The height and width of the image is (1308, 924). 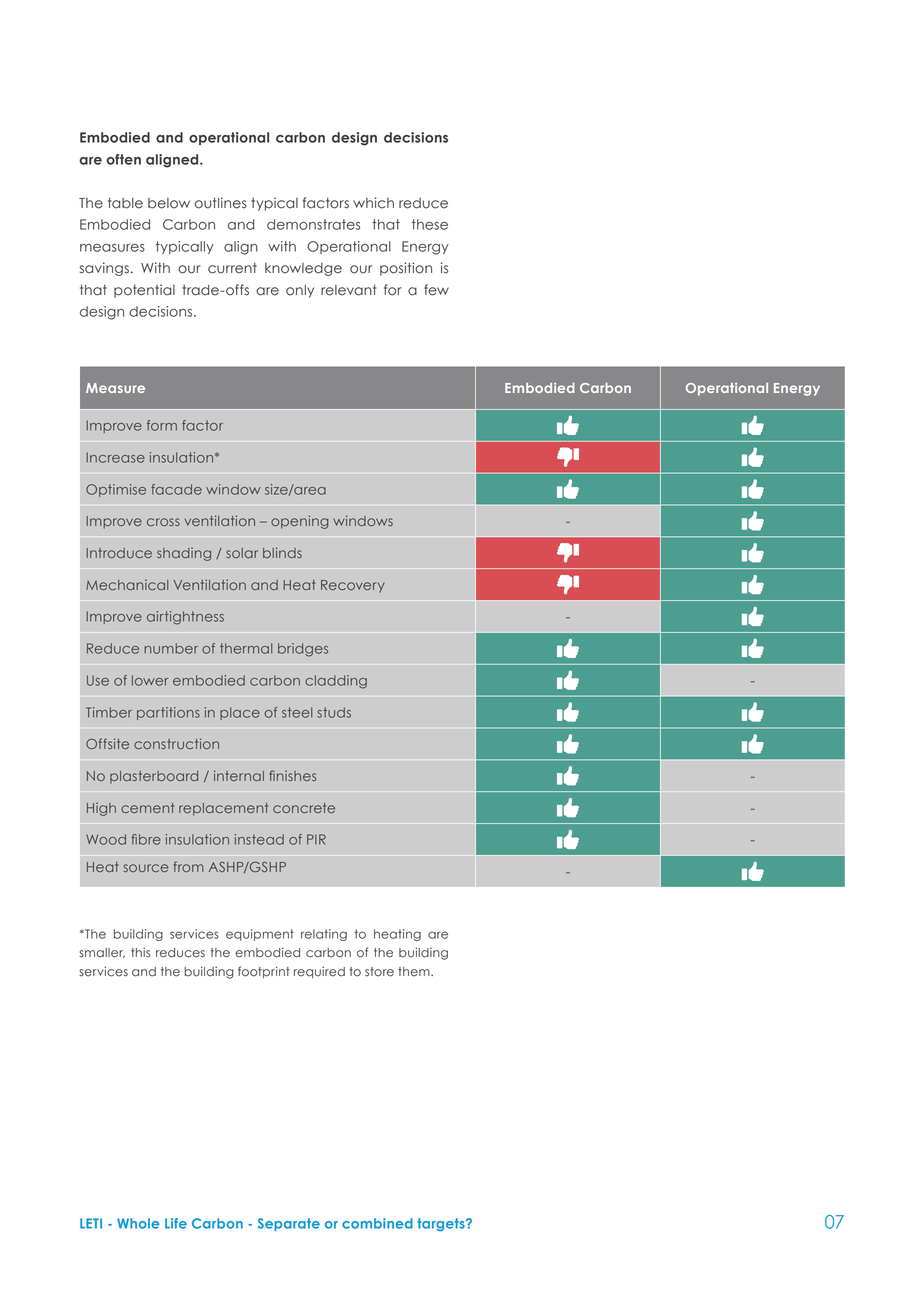 I want to click on table, so click(x=125, y=203).
